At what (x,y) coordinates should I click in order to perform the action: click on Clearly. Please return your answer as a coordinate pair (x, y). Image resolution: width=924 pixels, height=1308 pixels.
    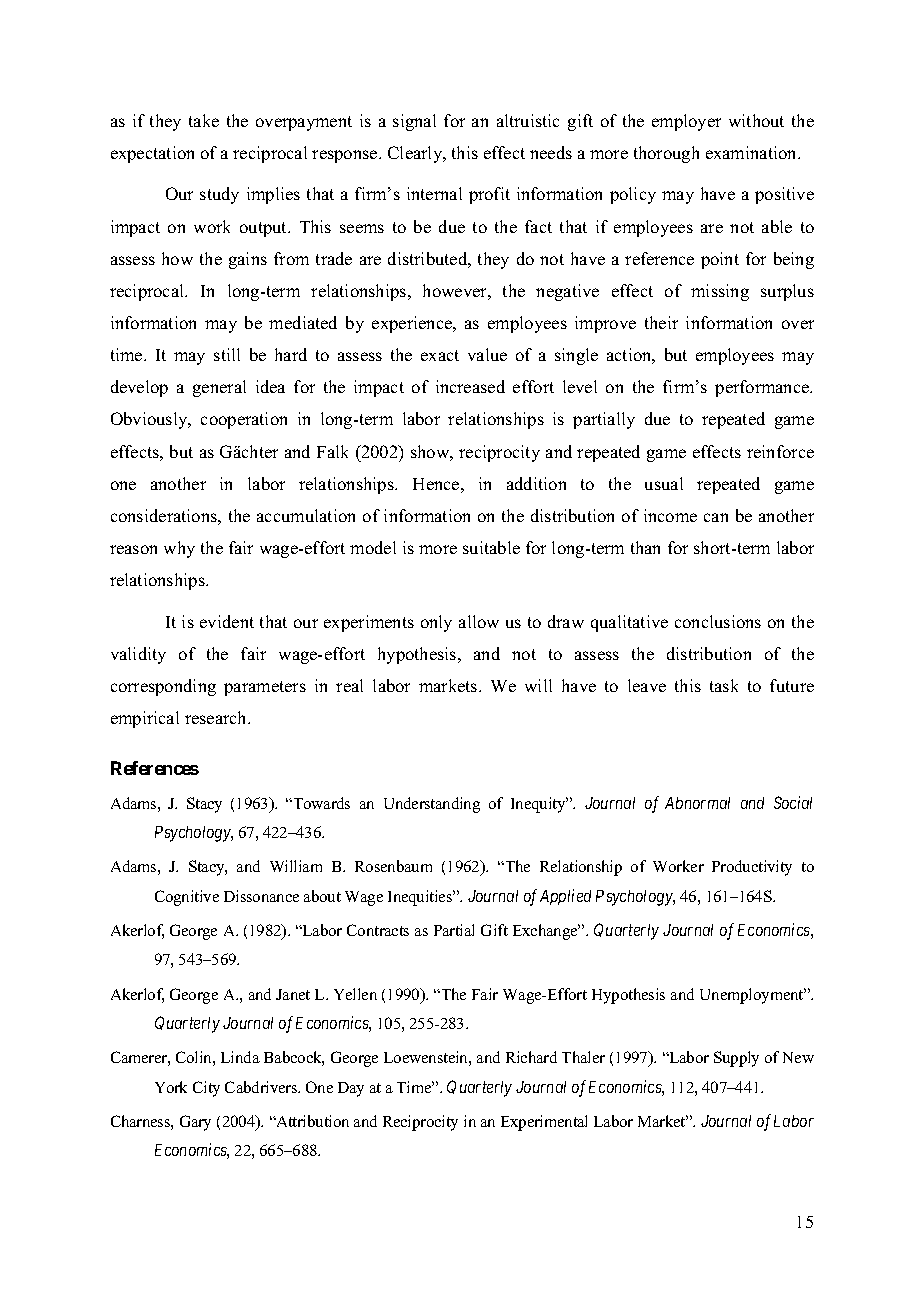
    Looking at the image, I should click on (416, 154).
